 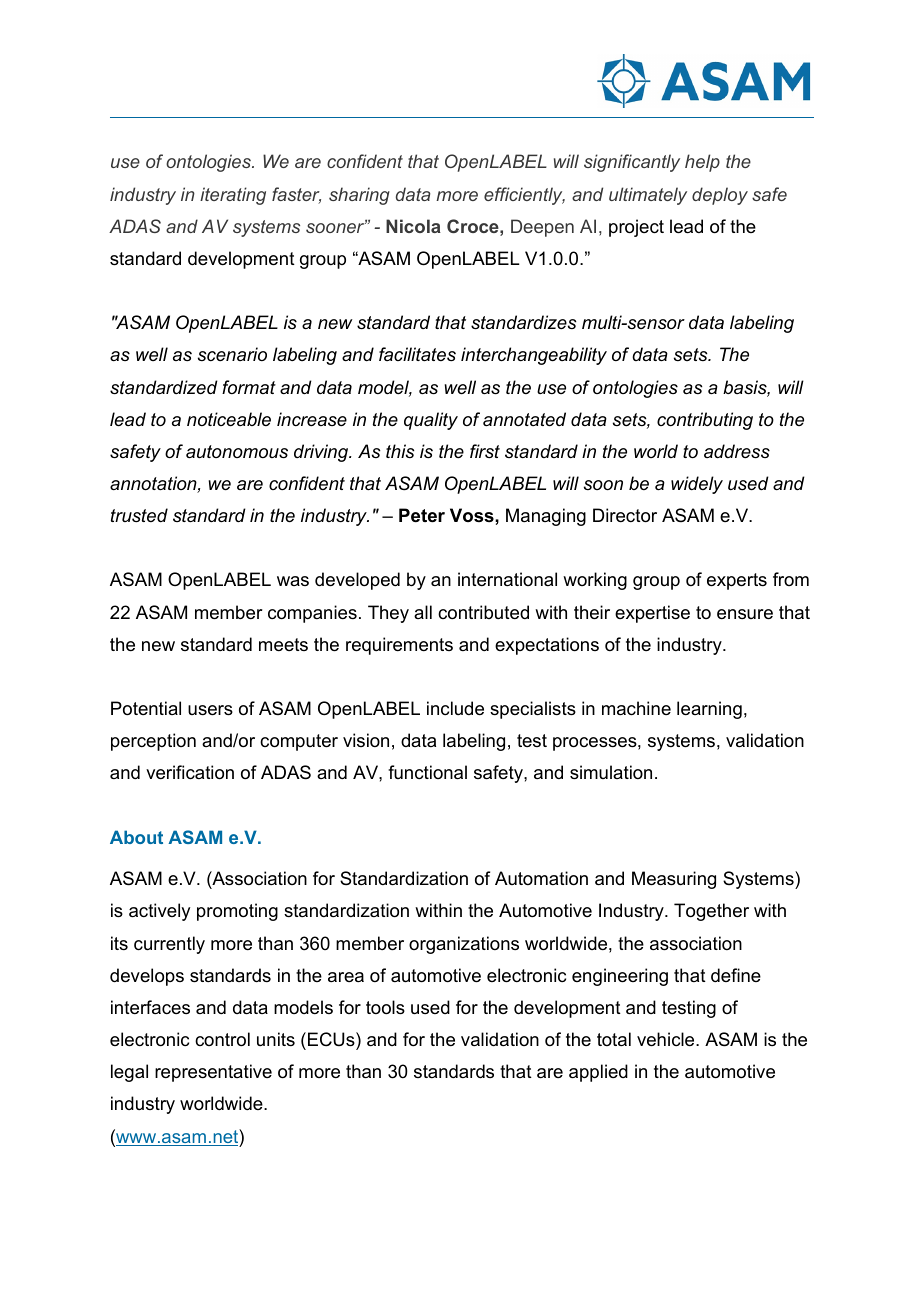 I want to click on vehicle, so click(x=667, y=1039).
